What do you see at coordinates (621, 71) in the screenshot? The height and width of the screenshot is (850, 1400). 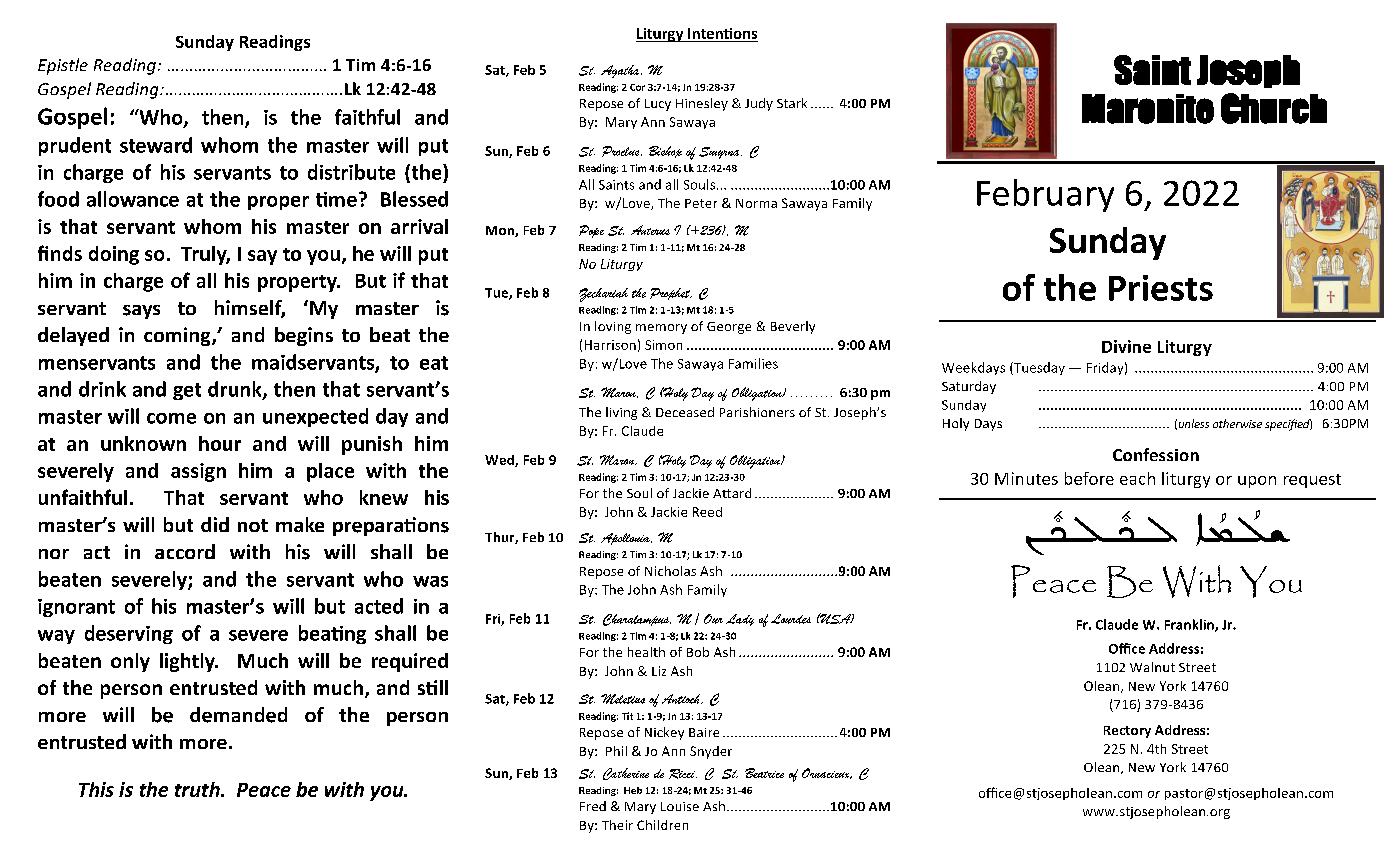 I see `Agatha` at bounding box center [621, 71].
